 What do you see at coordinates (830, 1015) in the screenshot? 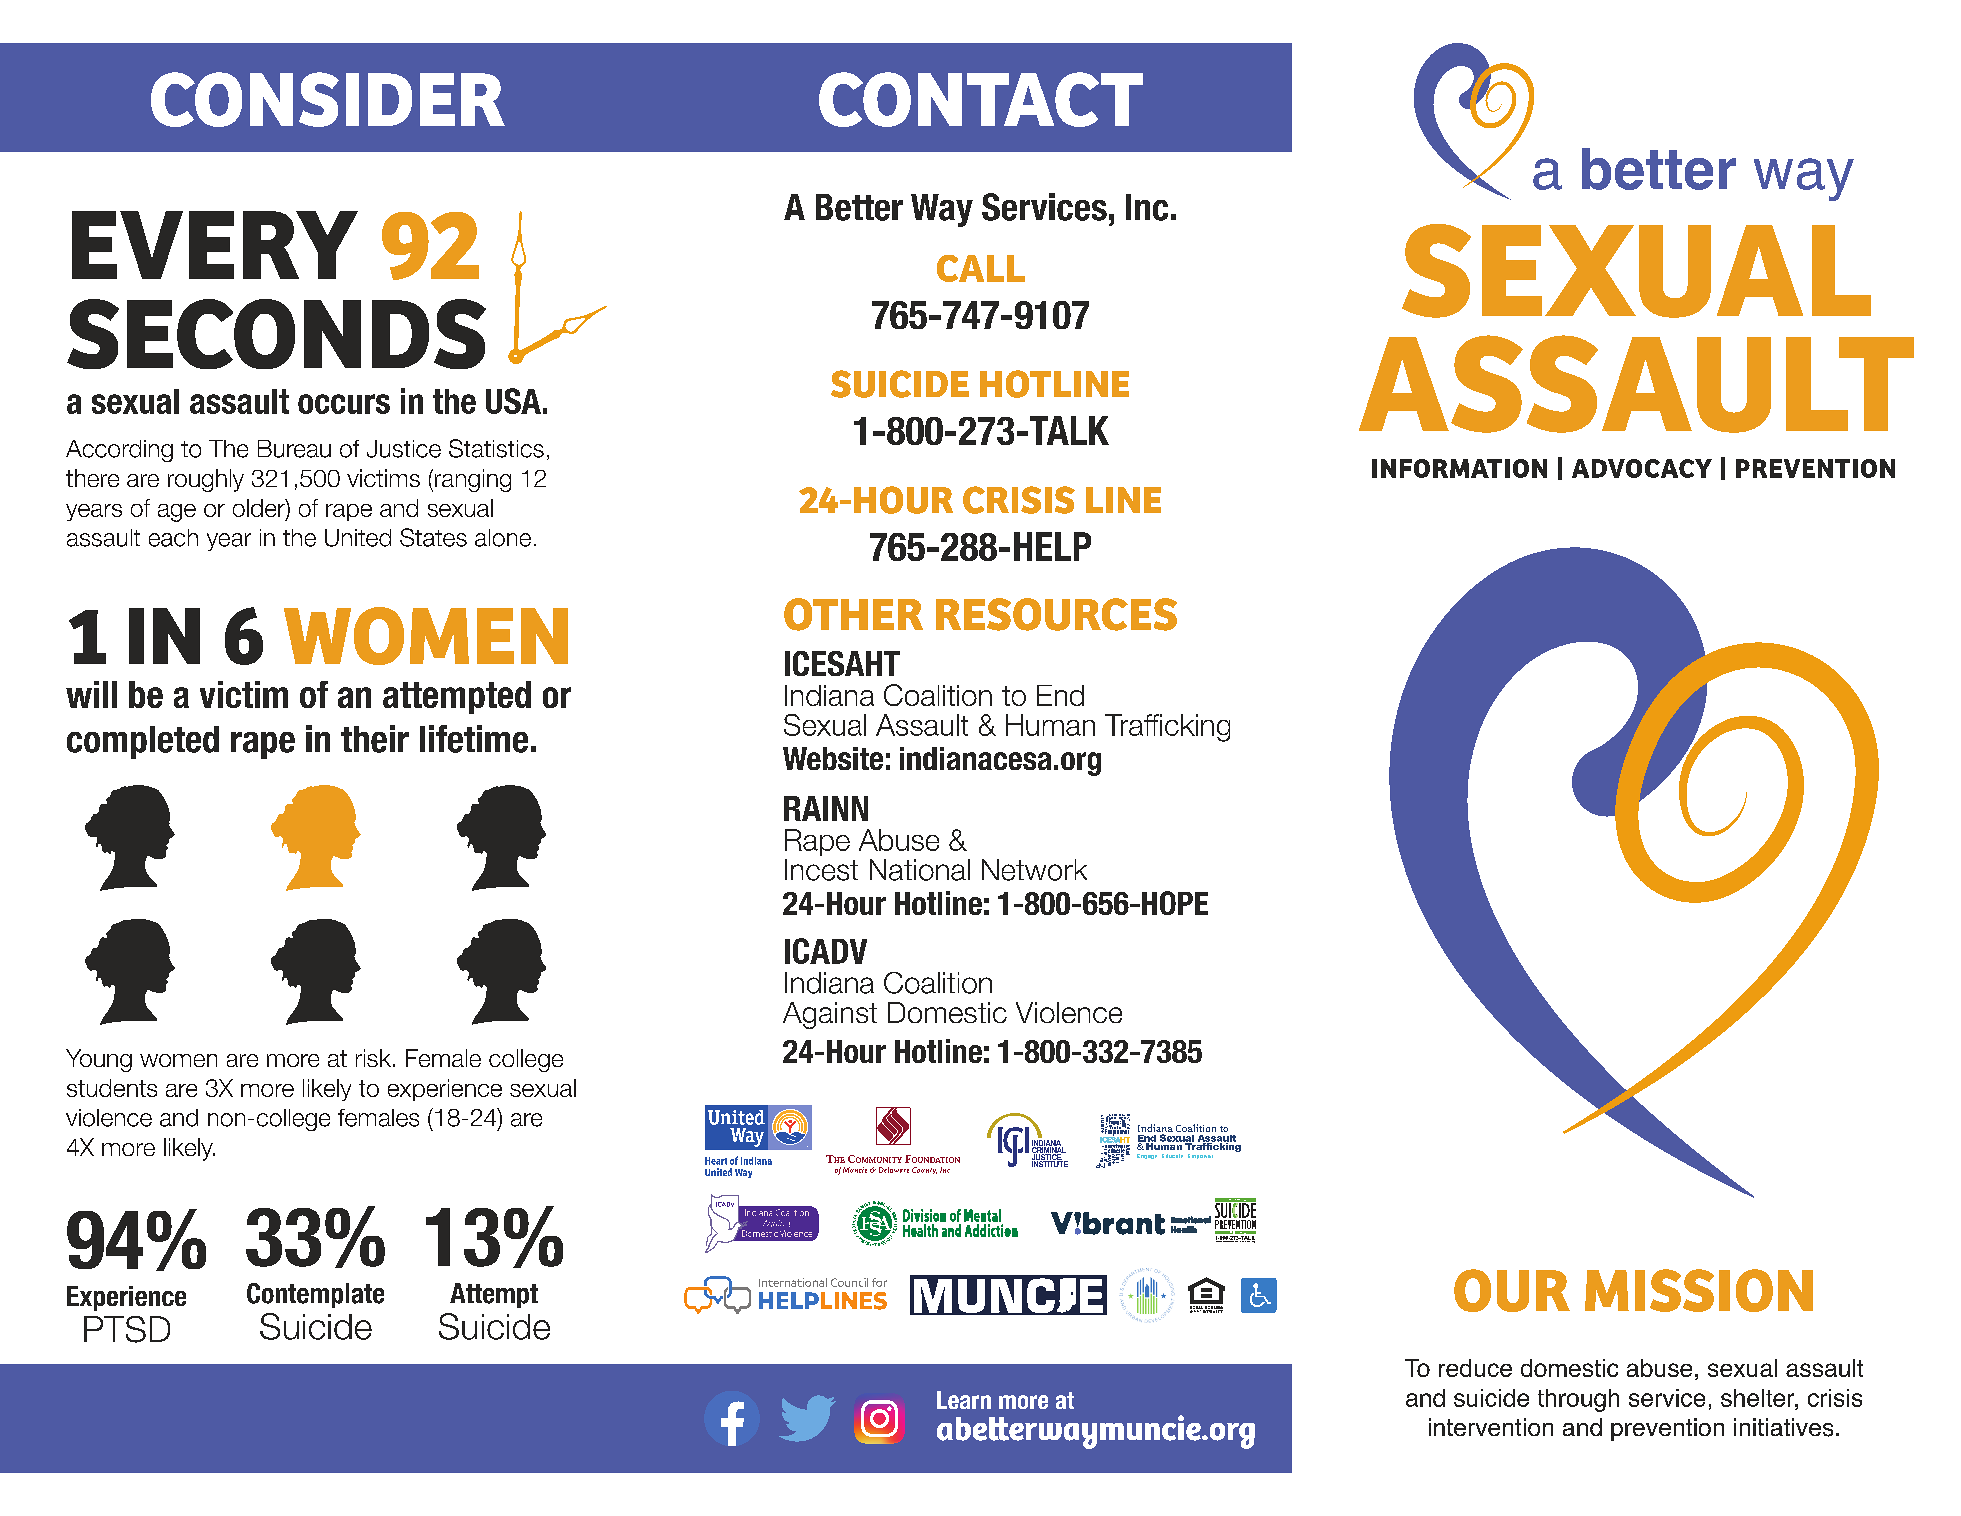
I see `Against` at bounding box center [830, 1015].
